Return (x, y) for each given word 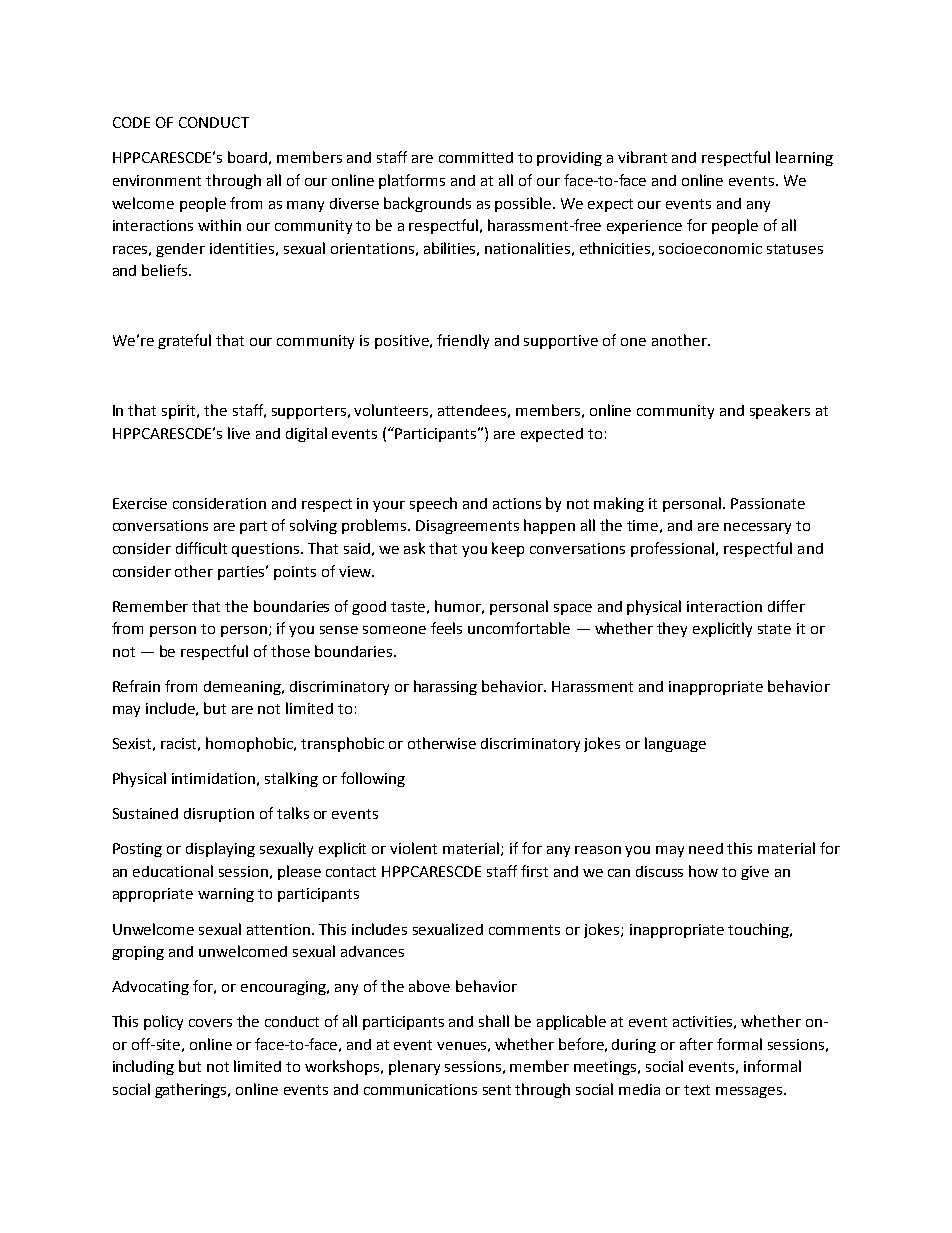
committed (476, 157)
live (239, 433)
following (373, 779)
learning (804, 158)
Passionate (768, 503)
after (696, 1044)
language (675, 744)
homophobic (251, 744)
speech (433, 504)
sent (497, 1090)
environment (157, 180)
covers (210, 1023)
